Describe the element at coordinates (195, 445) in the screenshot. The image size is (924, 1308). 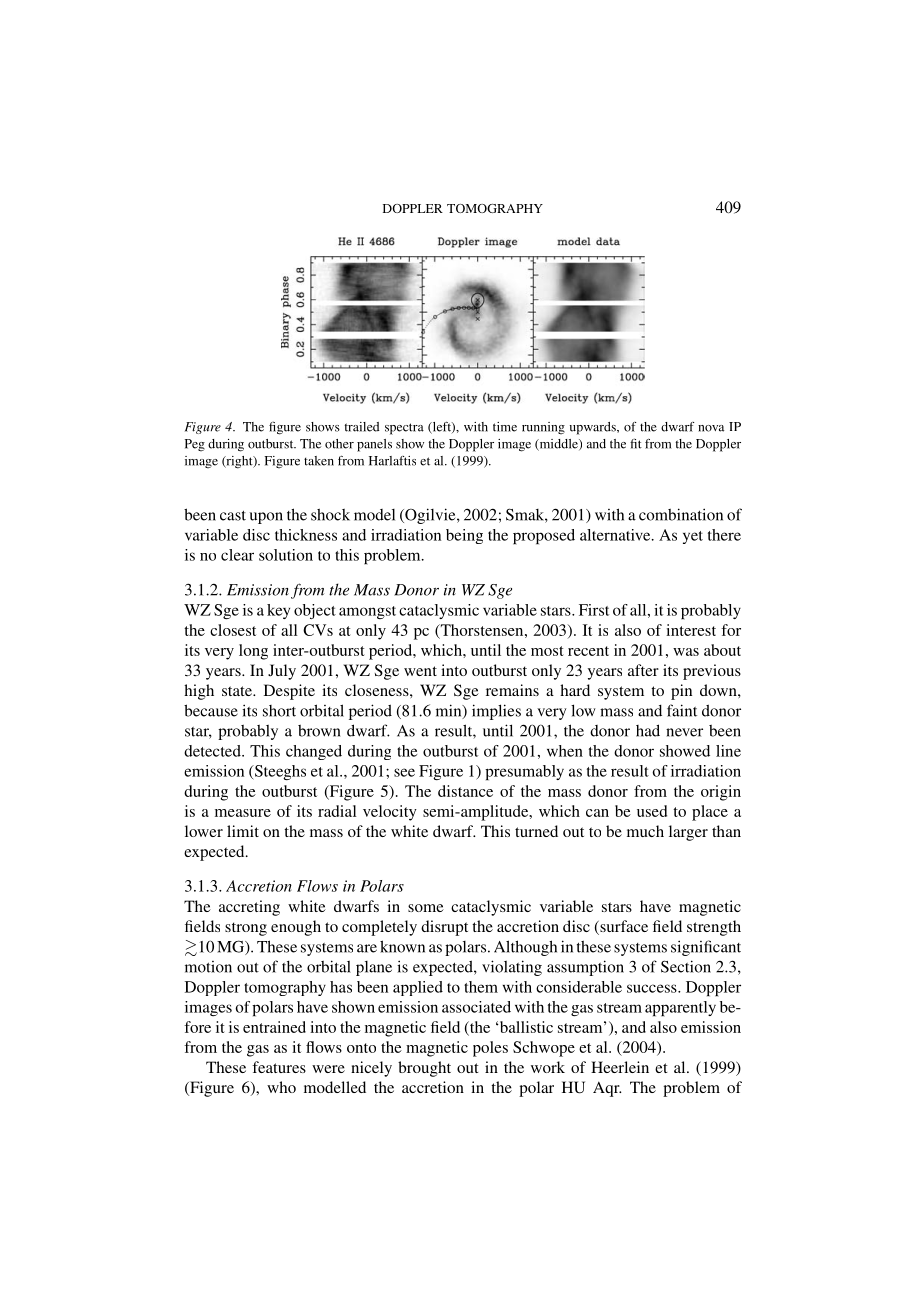
I see `Peg` at that location.
